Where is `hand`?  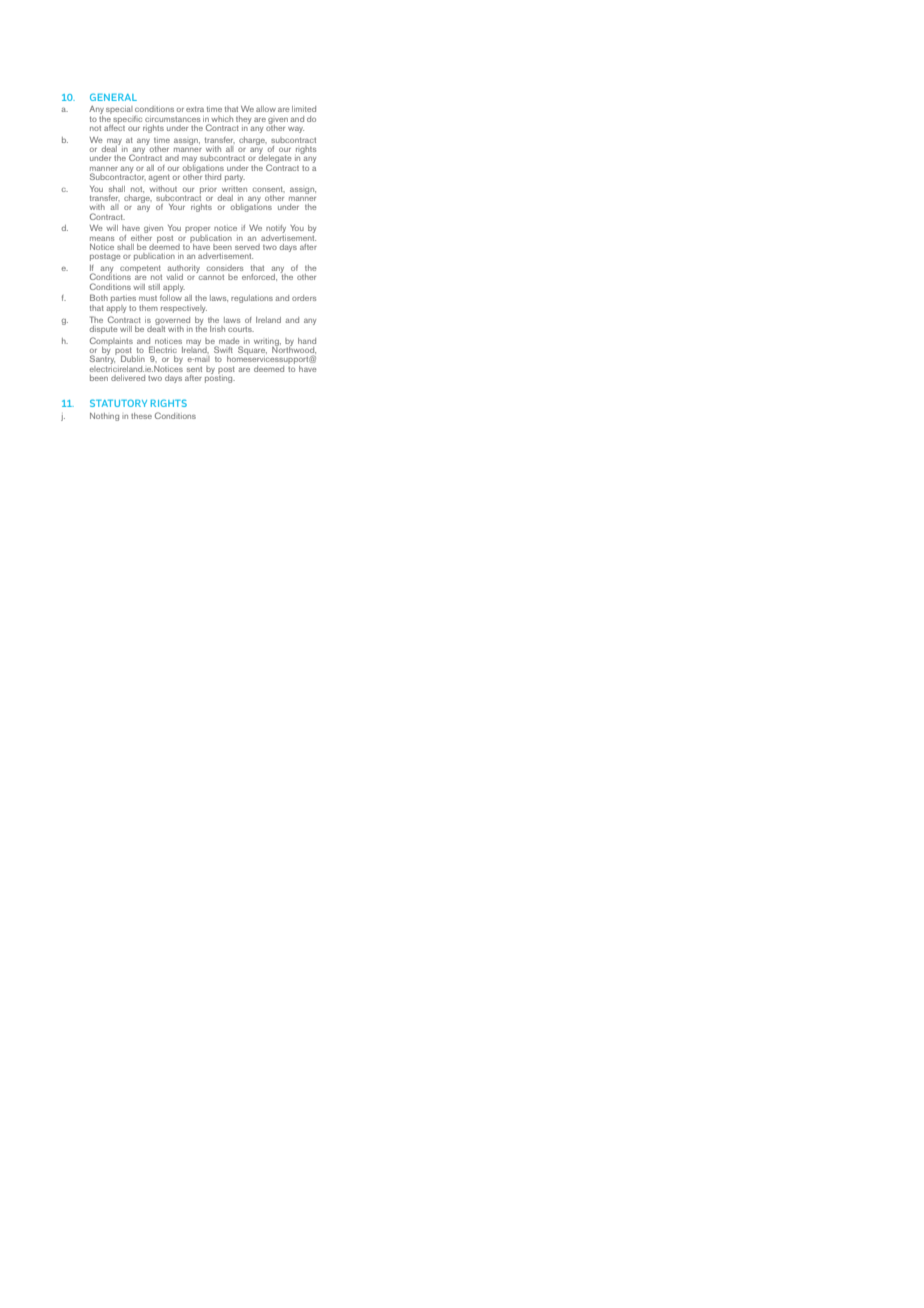
hand is located at coordinates (307, 341).
